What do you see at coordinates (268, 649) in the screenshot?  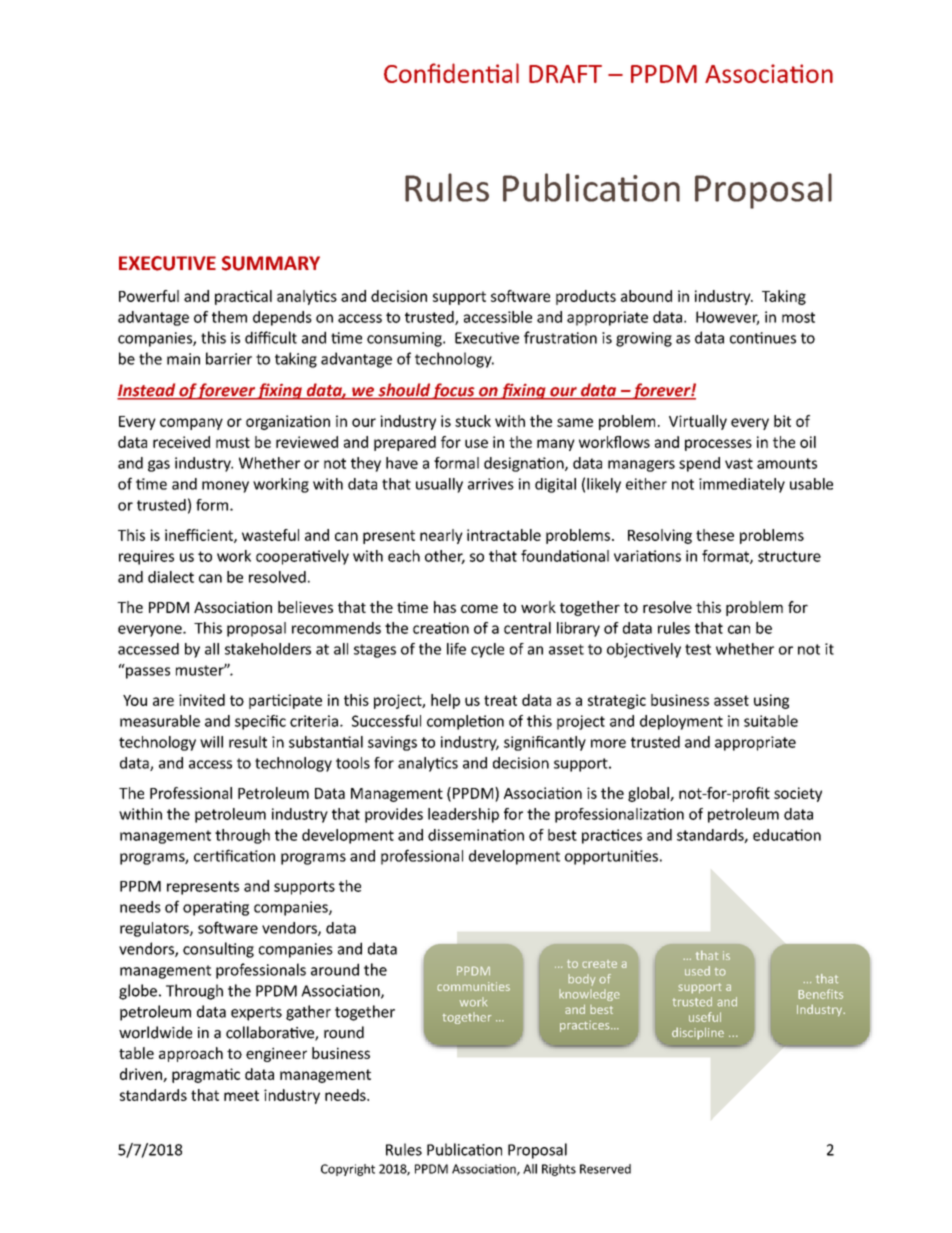 I see `stakeholders` at bounding box center [268, 649].
